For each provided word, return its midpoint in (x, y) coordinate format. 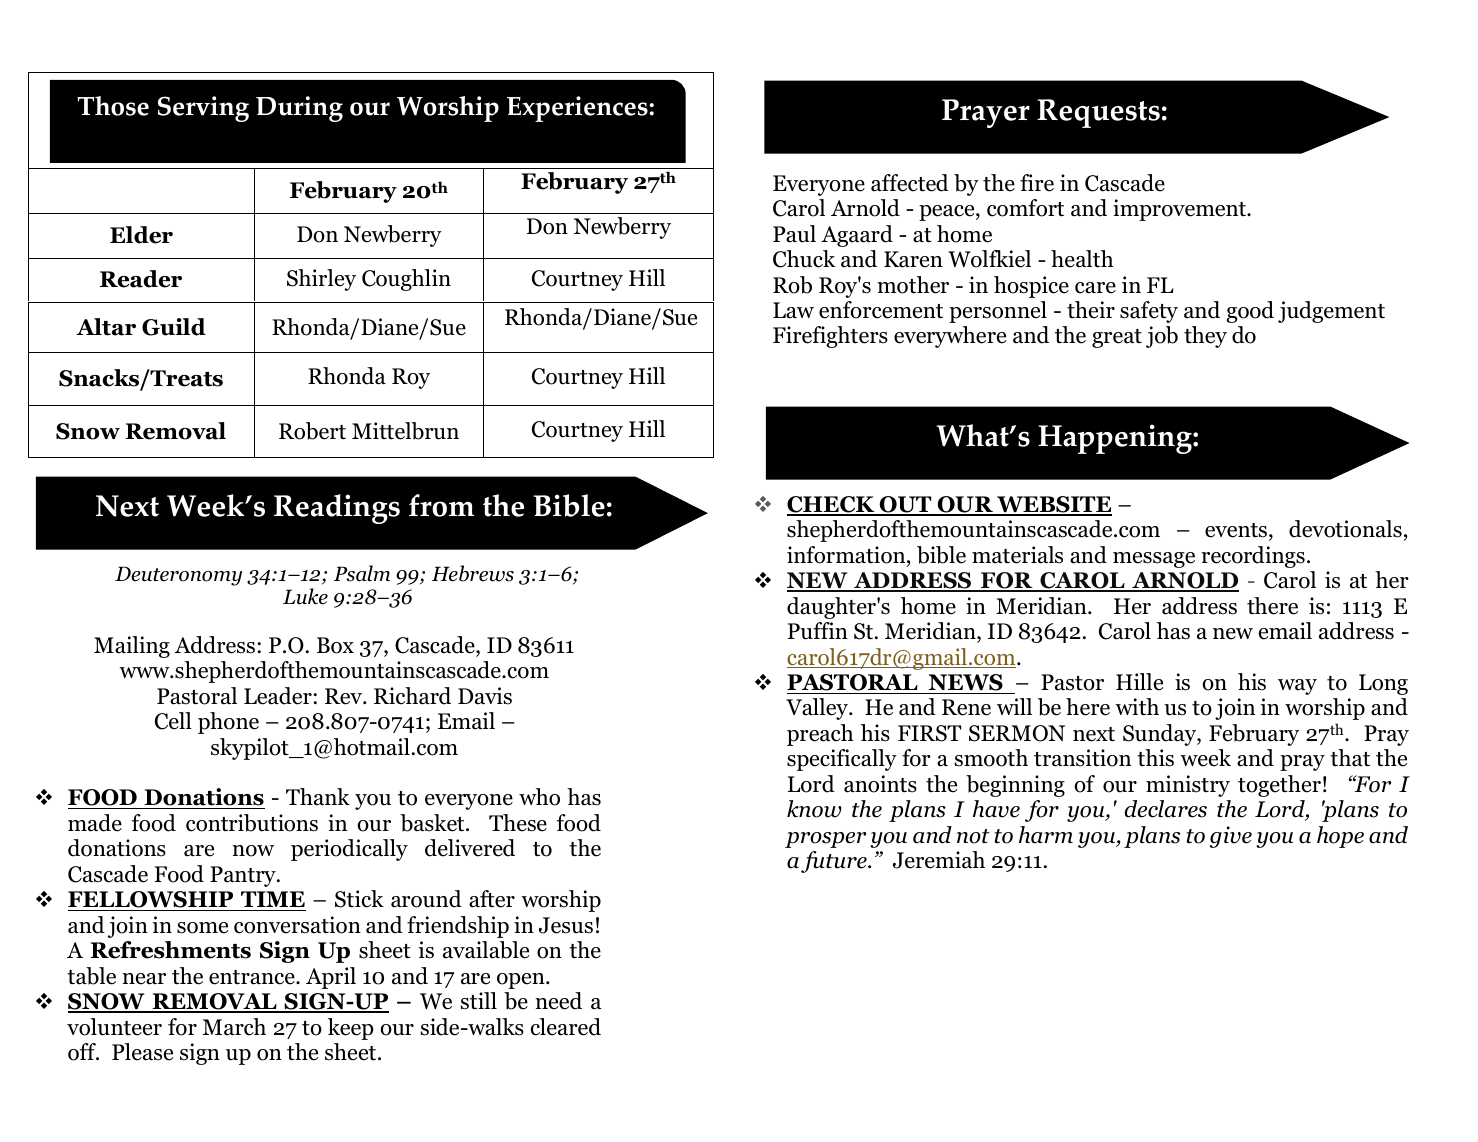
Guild (174, 327)
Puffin (818, 631)
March (234, 1027)
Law (793, 310)
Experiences (578, 109)
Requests (1098, 113)
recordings (1253, 557)
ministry (1188, 786)
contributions (252, 823)
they (1205, 337)
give (1231, 837)
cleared (566, 1027)
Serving (203, 109)
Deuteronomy (178, 576)
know (814, 809)
